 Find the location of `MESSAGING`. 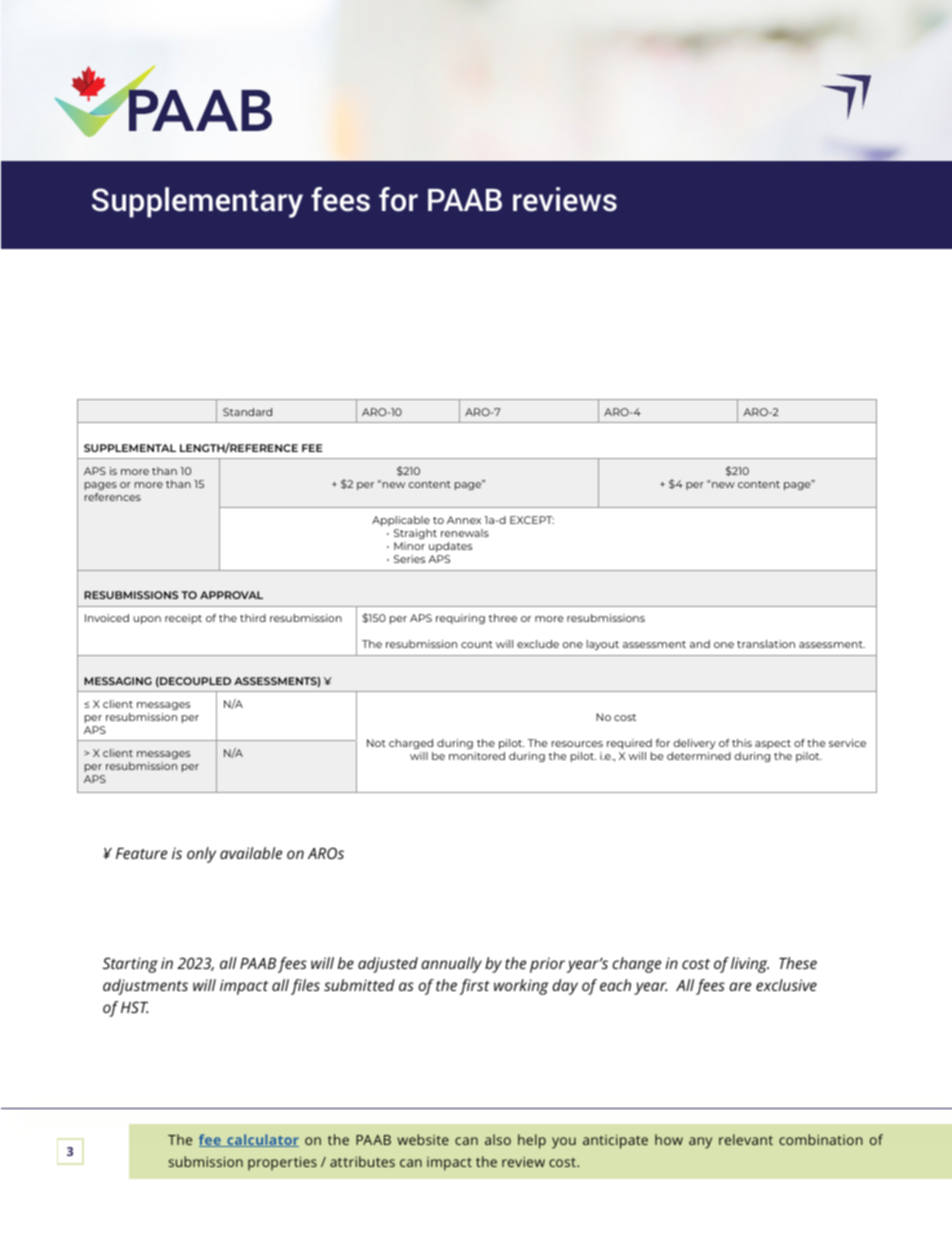

MESSAGING is located at coordinates (118, 681).
